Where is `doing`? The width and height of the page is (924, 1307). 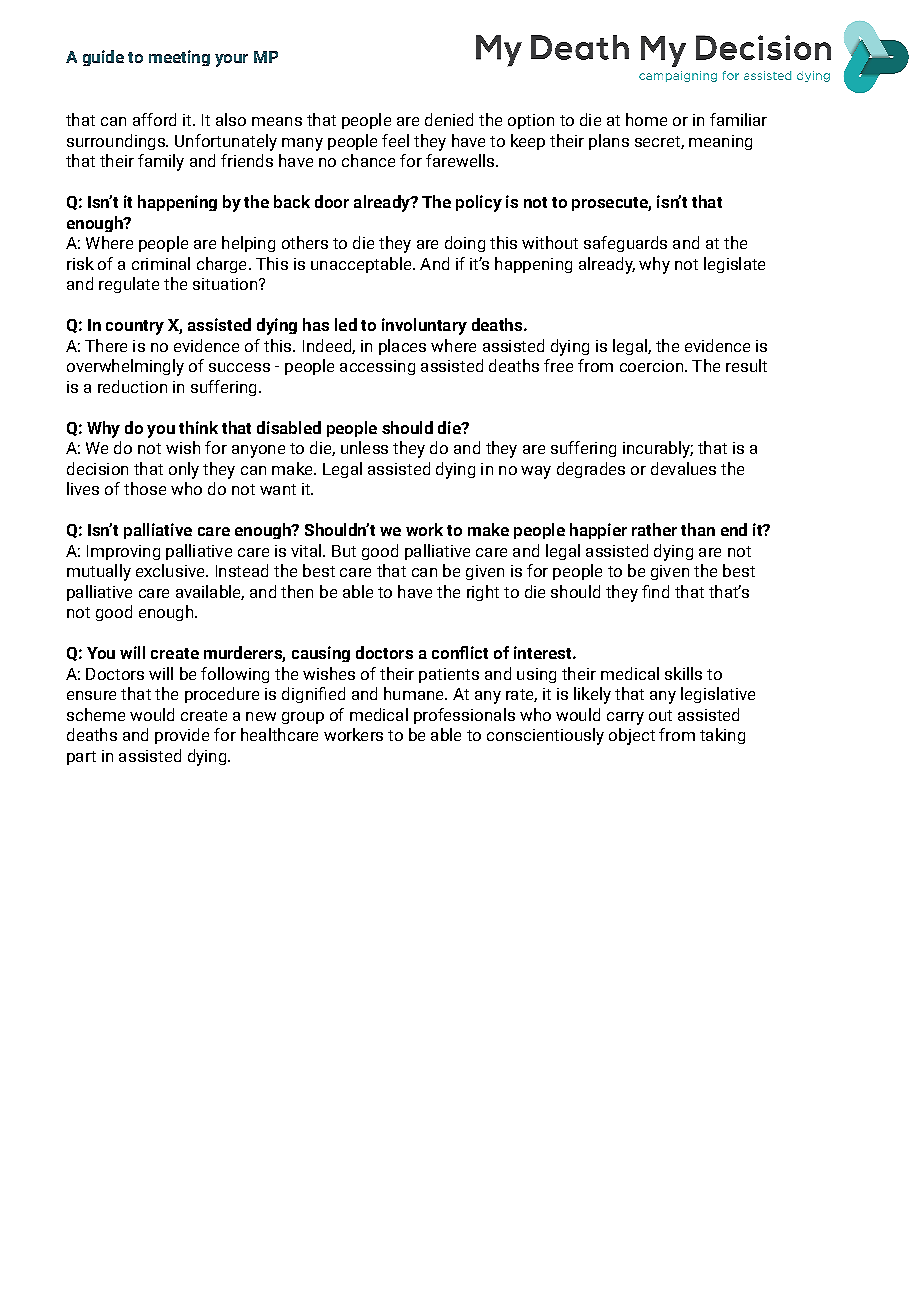 doing is located at coordinates (465, 244).
